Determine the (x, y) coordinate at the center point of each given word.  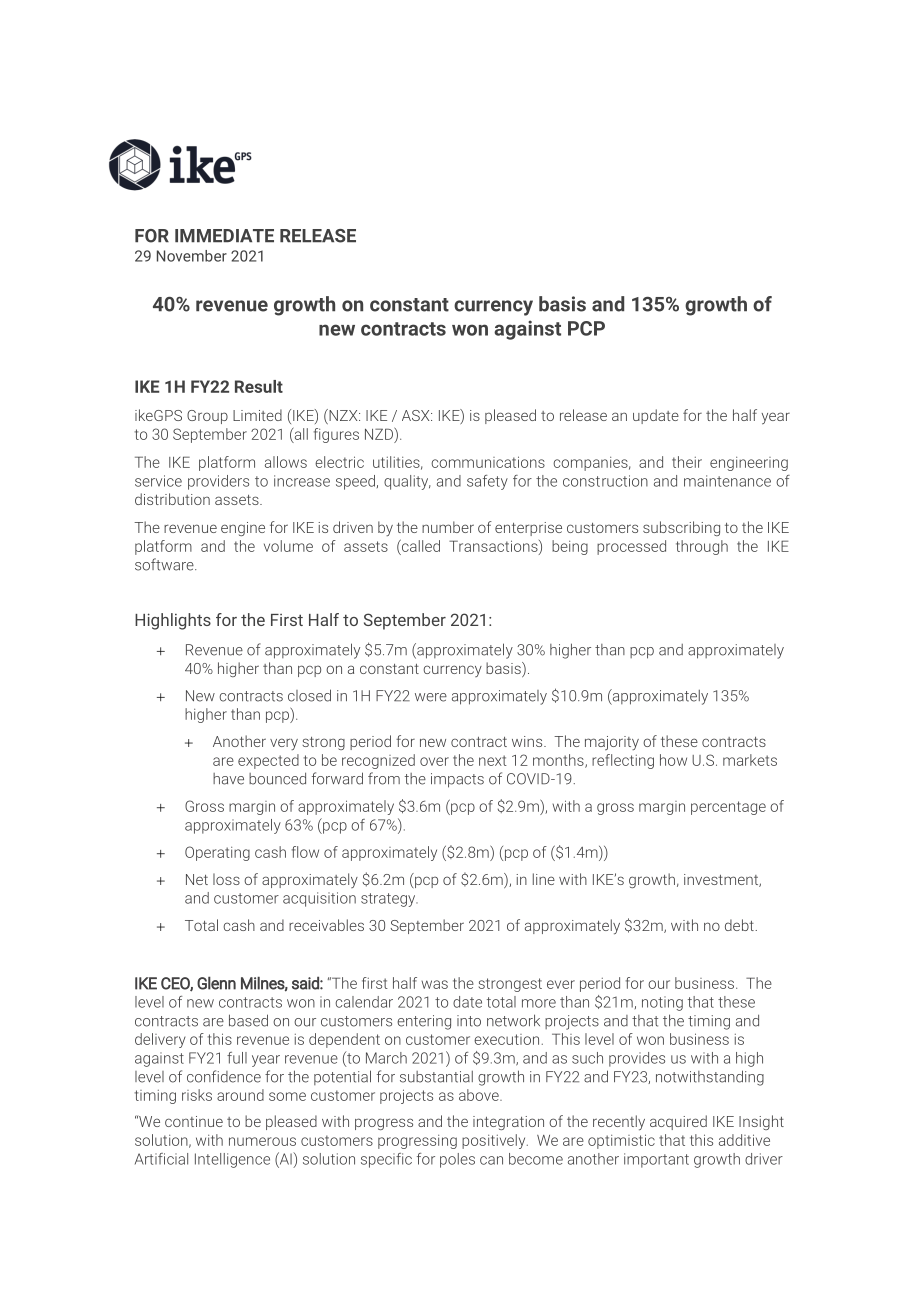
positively (495, 1141)
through (702, 547)
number (448, 527)
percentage (728, 808)
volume (288, 546)
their (687, 462)
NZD (380, 433)
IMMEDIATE (224, 235)
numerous (262, 1141)
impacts (457, 780)
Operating (217, 853)
